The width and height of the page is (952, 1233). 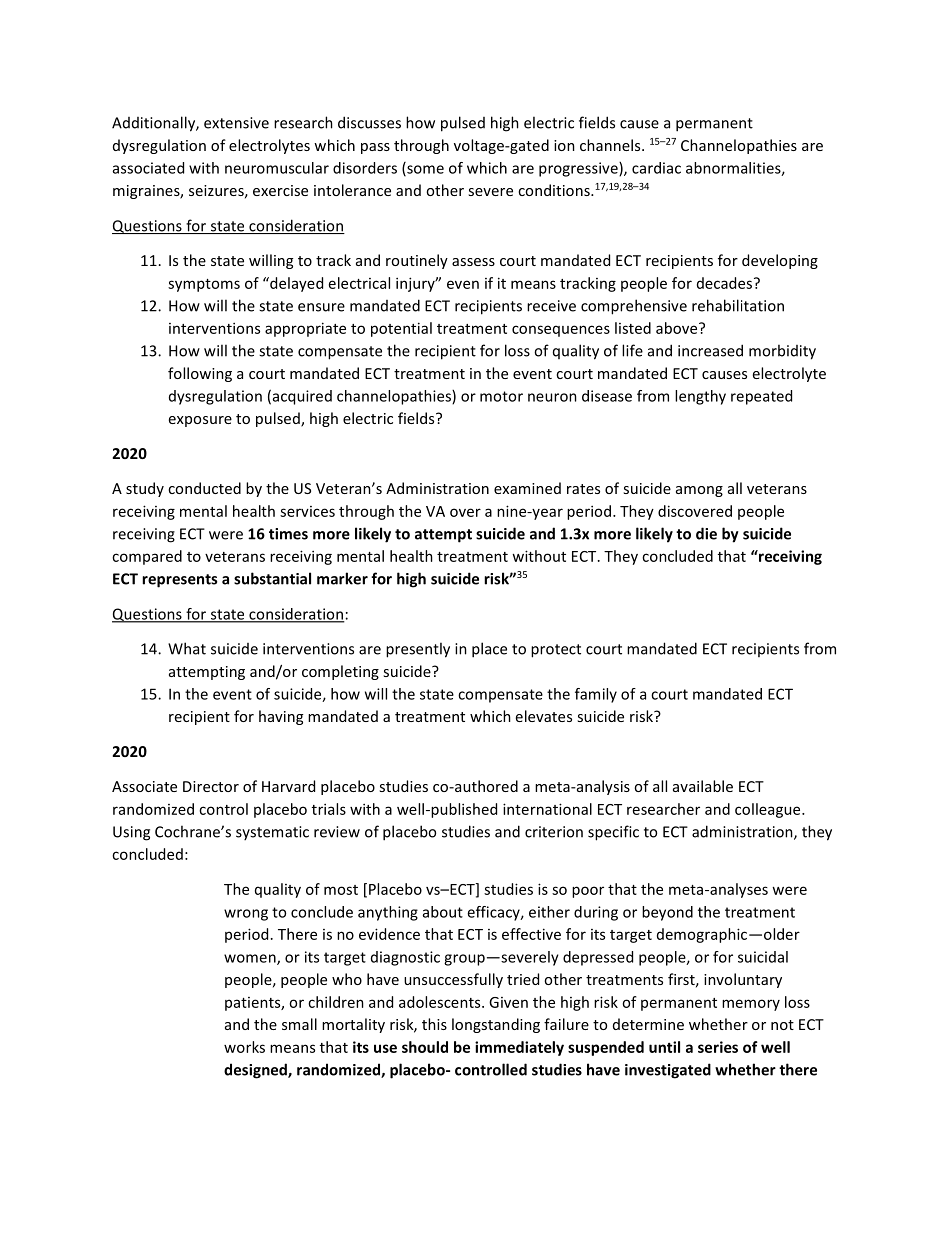 What do you see at coordinates (501, 396) in the page?
I see `motor` at bounding box center [501, 396].
